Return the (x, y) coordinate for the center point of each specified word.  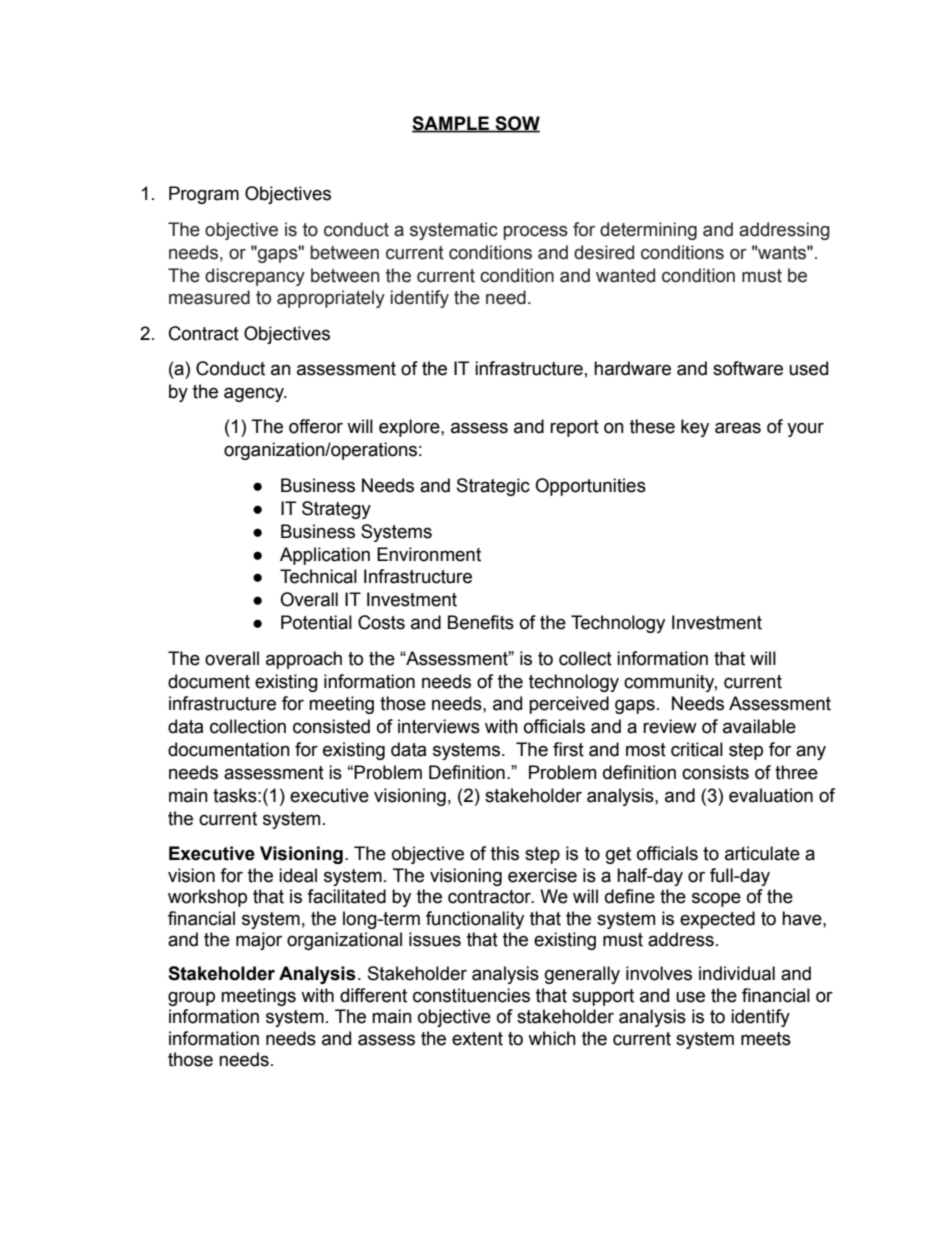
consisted (331, 726)
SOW (516, 124)
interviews (439, 726)
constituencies (471, 995)
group (191, 998)
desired (604, 252)
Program (204, 195)
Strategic (493, 487)
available (759, 726)
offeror (316, 426)
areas (738, 428)
